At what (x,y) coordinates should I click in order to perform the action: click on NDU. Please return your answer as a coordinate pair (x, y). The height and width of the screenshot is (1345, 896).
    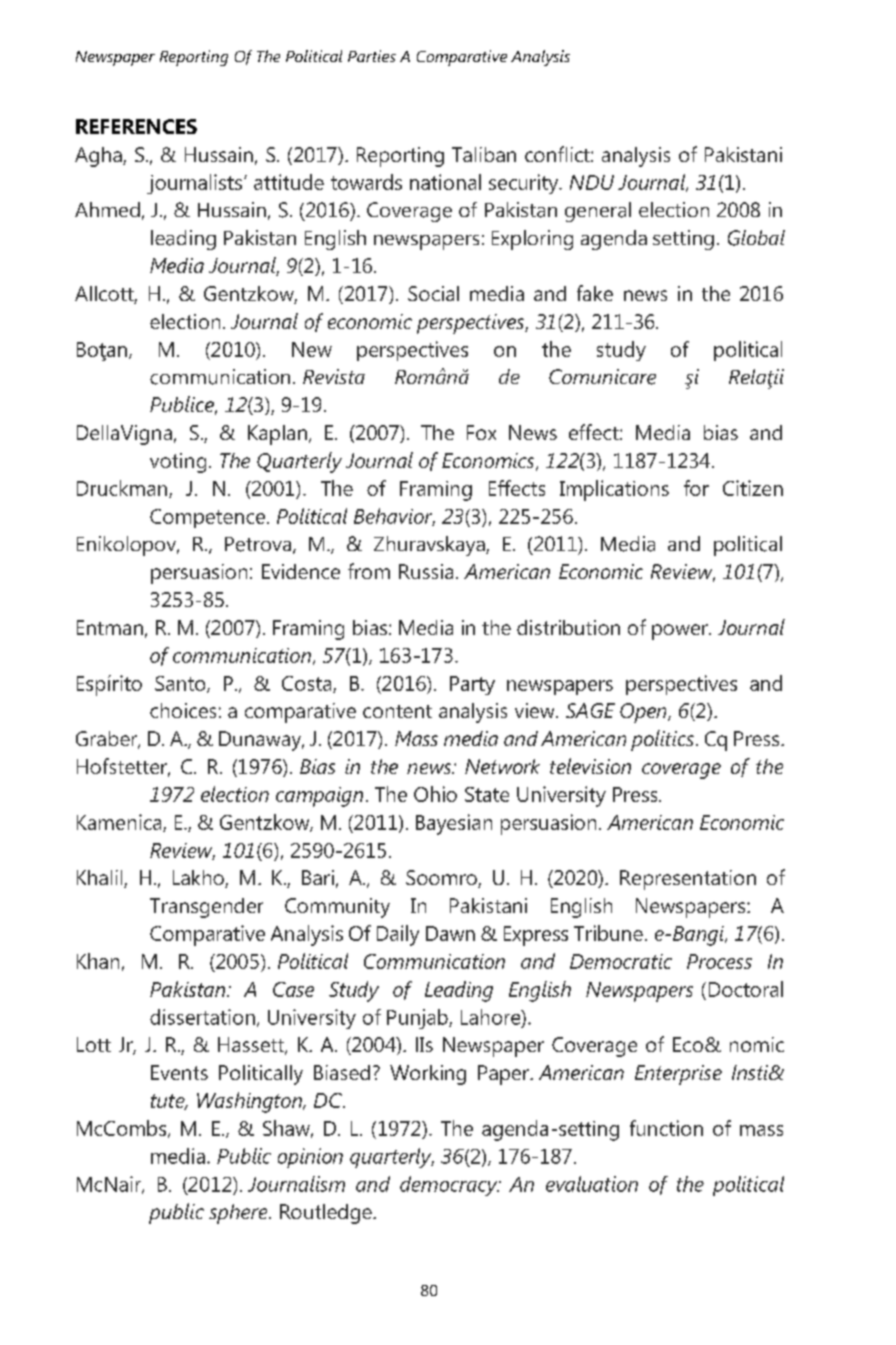
    Looking at the image, I should click on (592, 182).
